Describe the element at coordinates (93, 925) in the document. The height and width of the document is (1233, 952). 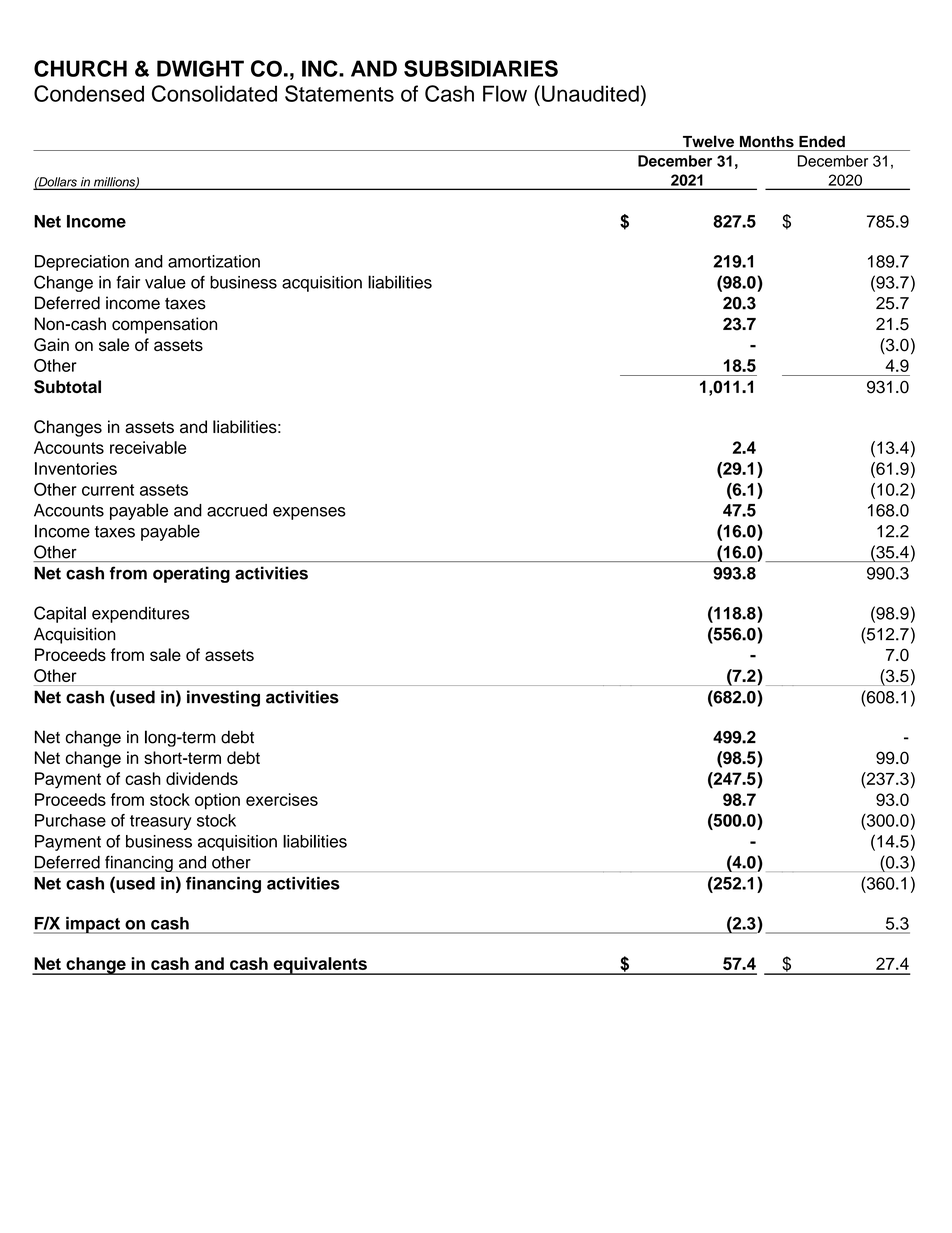
I see `impact` at that location.
